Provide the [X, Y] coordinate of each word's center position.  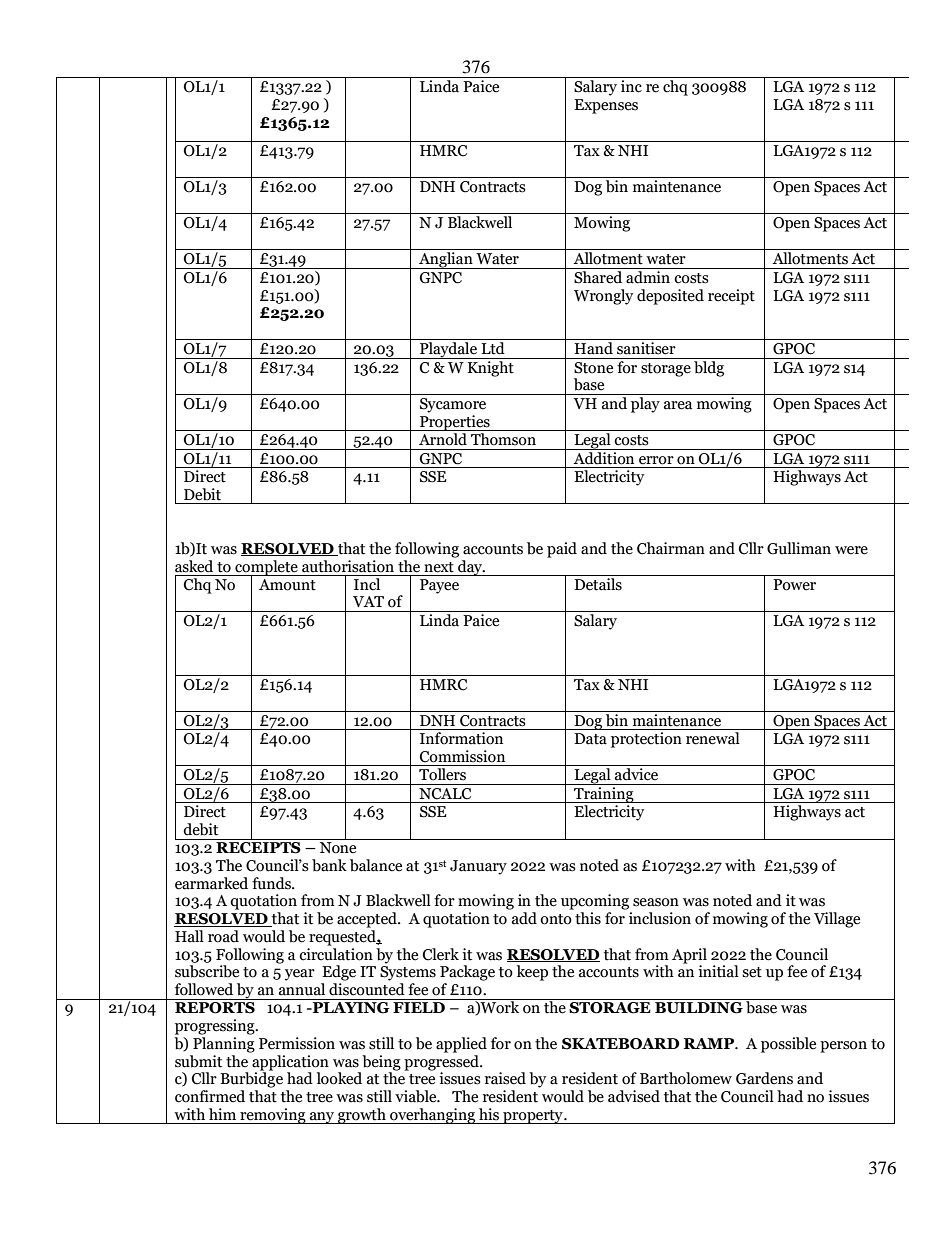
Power [794, 585]
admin [648, 276]
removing [273, 1116]
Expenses [606, 106]
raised [505, 1078]
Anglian [446, 260]
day [470, 566]
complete [266, 568]
